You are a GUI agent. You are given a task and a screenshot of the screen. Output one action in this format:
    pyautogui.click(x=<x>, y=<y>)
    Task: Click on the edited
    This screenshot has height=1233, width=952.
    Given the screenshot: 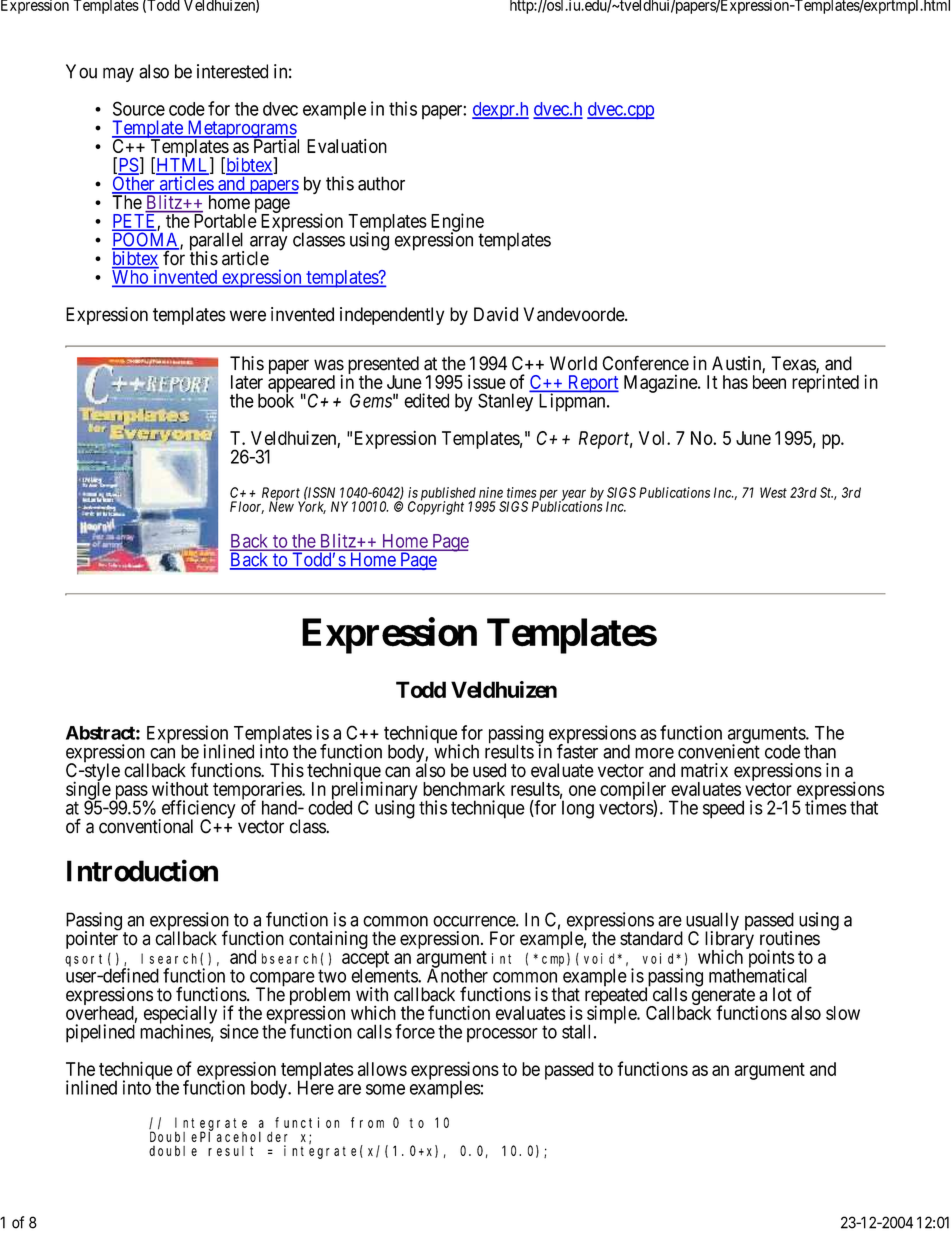 What is the action you would take?
    pyautogui.click(x=426, y=400)
